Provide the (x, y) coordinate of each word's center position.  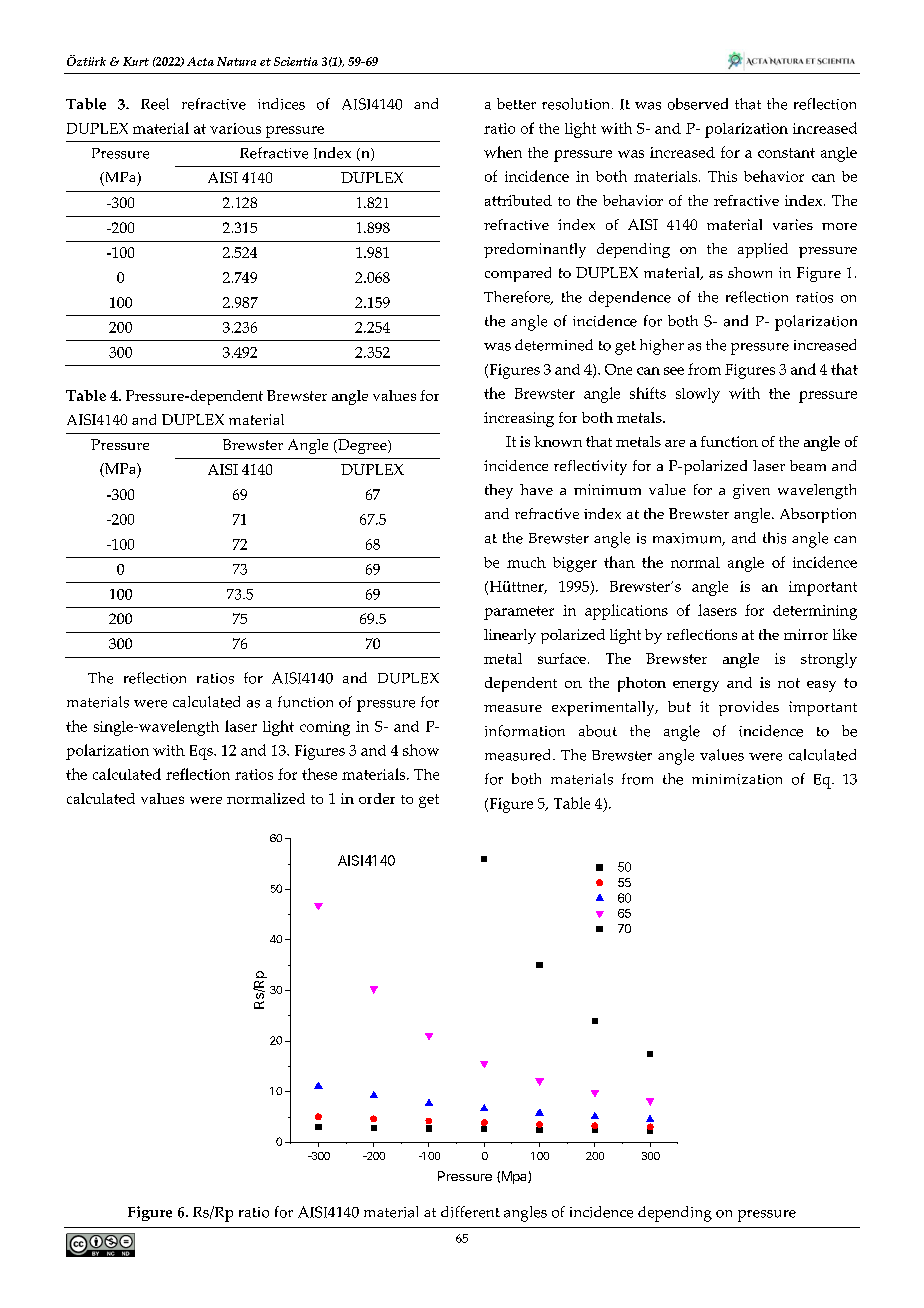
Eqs (202, 752)
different (470, 1212)
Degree (362, 446)
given (751, 491)
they (499, 491)
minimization (737, 779)
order (377, 798)
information (525, 731)
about (598, 731)
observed (698, 104)
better (516, 104)
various (235, 128)
